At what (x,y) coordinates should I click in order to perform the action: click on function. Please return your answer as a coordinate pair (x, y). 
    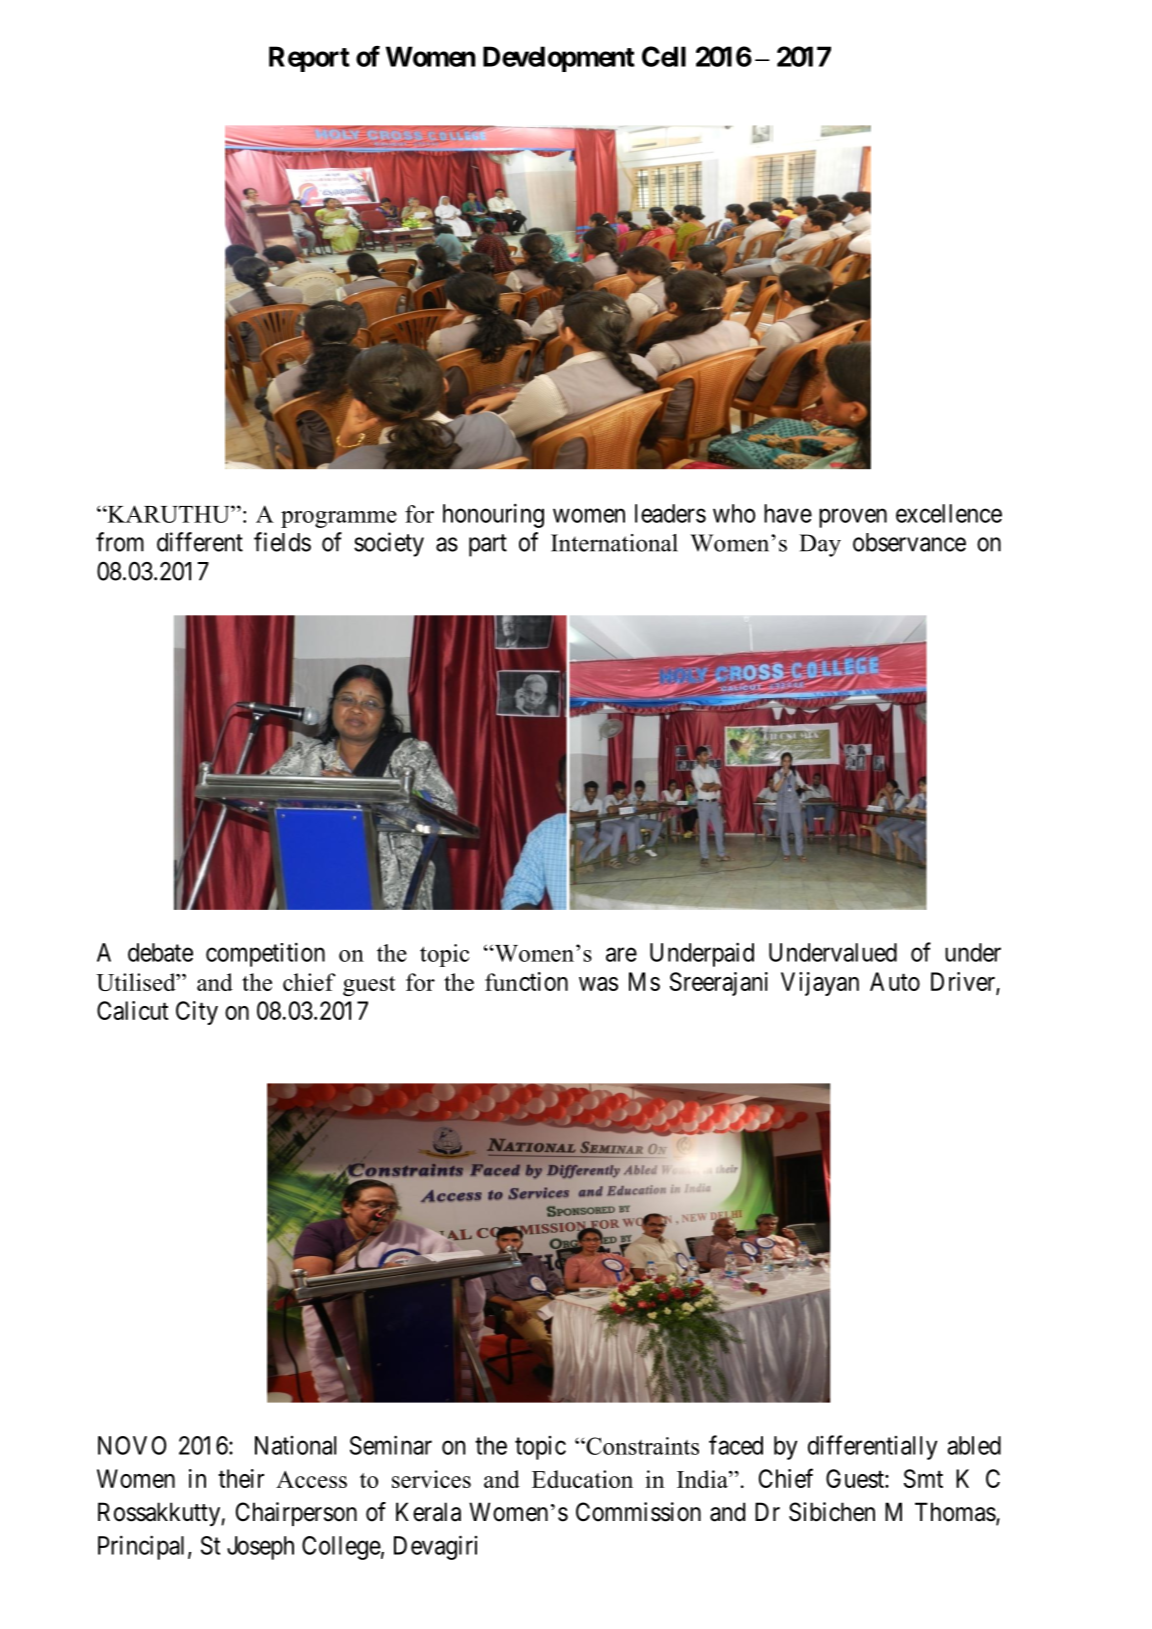
    Looking at the image, I should click on (526, 981).
